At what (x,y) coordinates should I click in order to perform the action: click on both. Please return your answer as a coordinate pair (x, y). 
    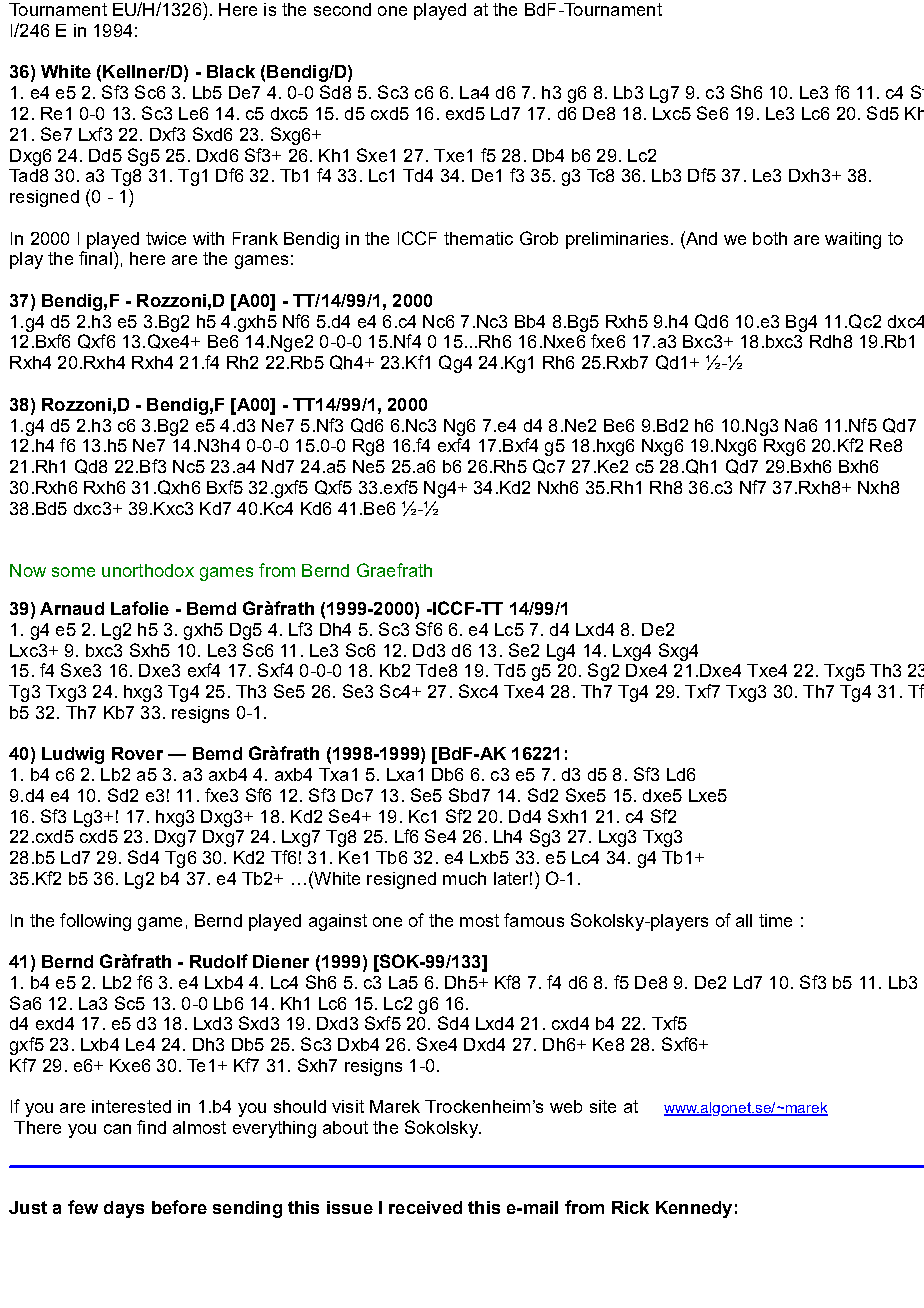
    Looking at the image, I should click on (770, 238).
